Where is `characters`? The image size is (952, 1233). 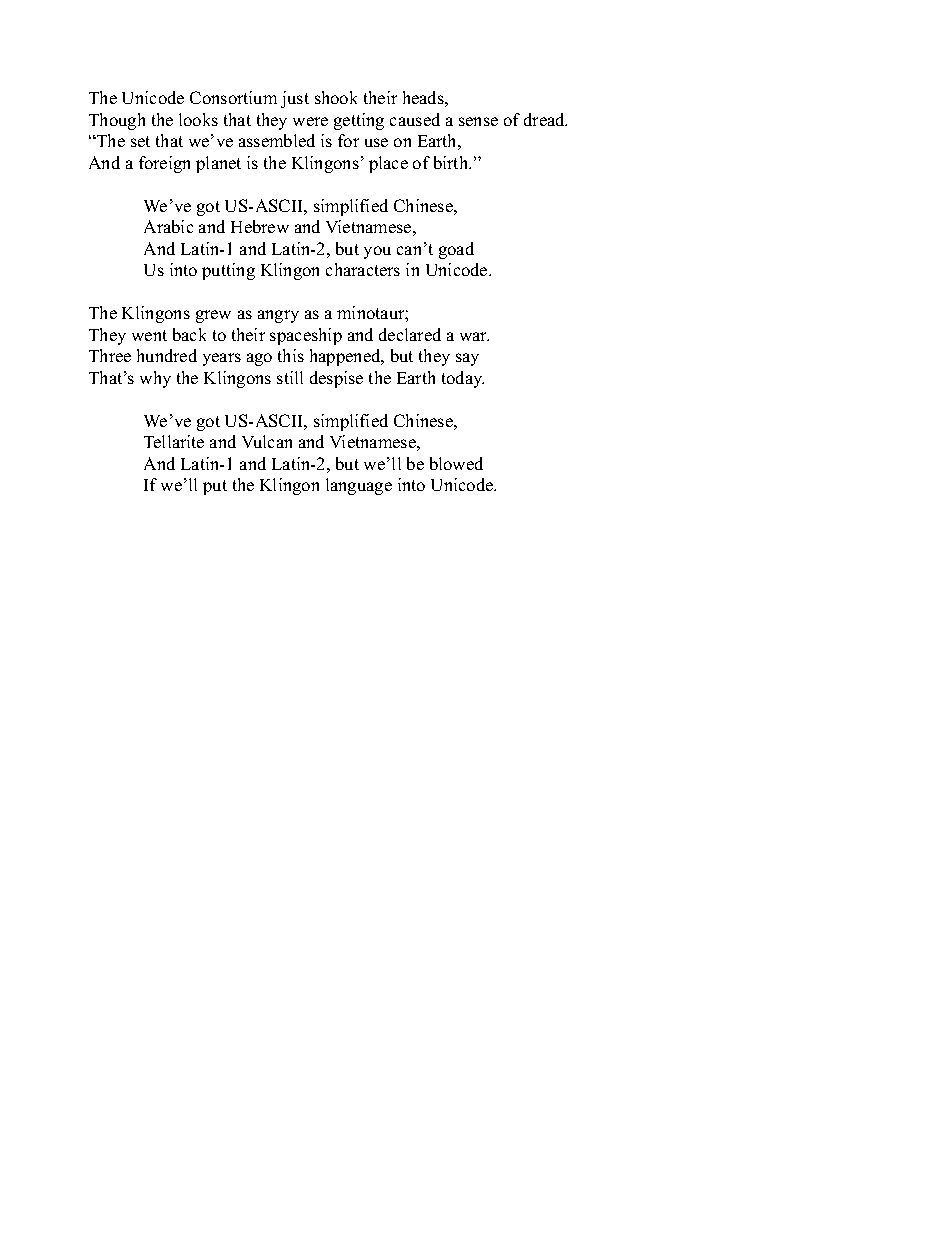
characters is located at coordinates (363, 269).
